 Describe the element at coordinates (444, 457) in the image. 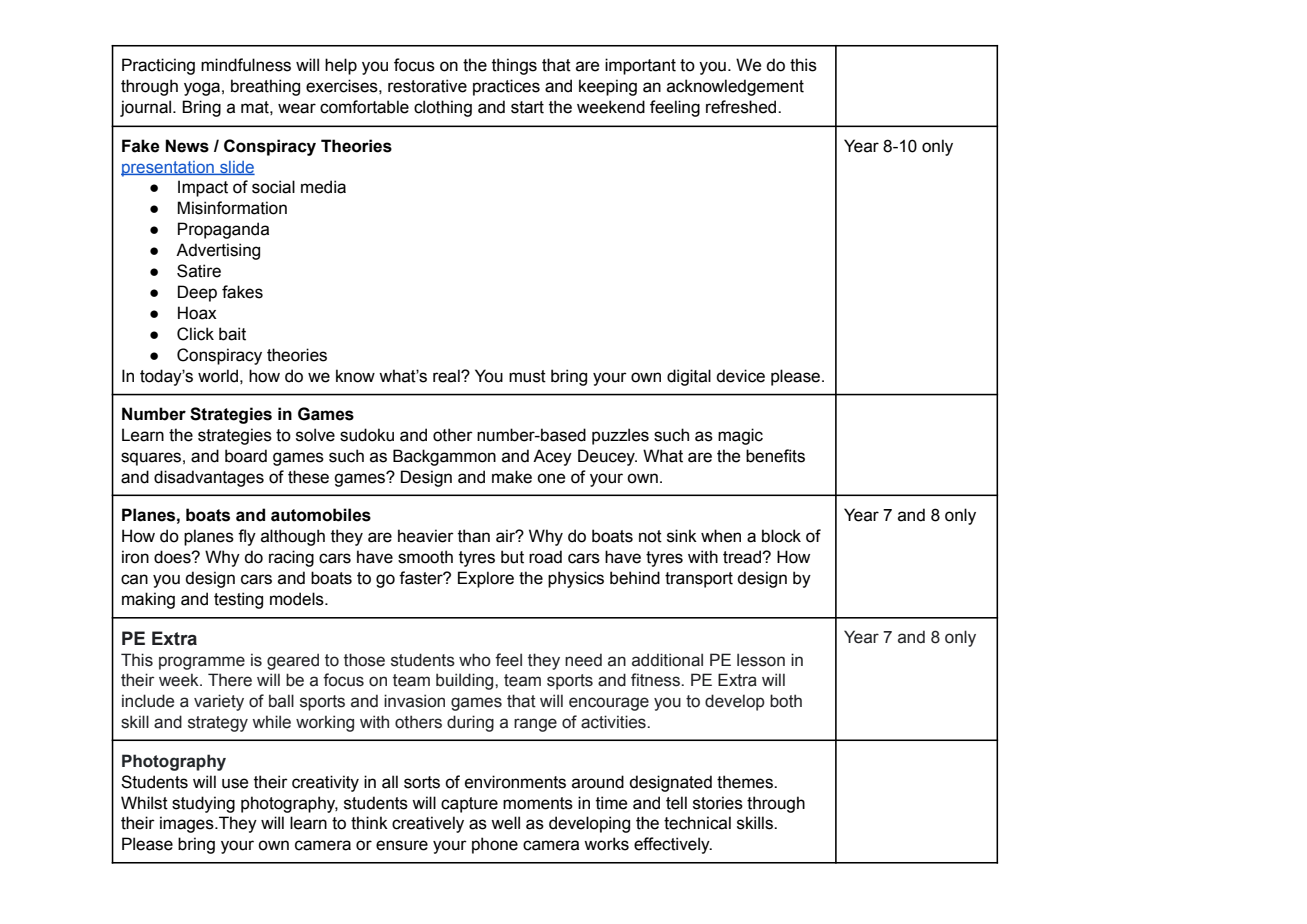

I see `Backgammon` at that location.
